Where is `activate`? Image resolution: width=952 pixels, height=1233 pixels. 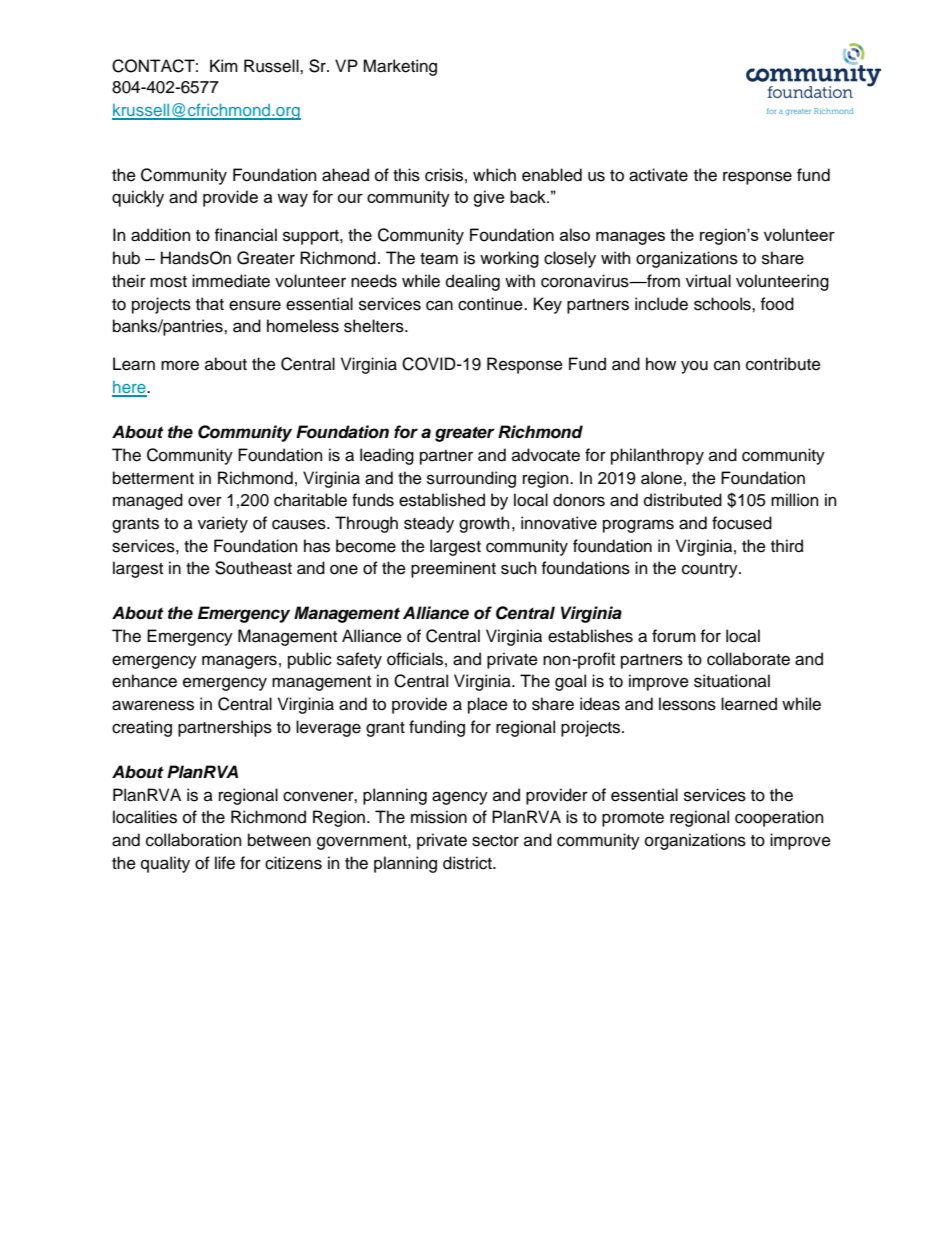 activate is located at coordinates (658, 175).
